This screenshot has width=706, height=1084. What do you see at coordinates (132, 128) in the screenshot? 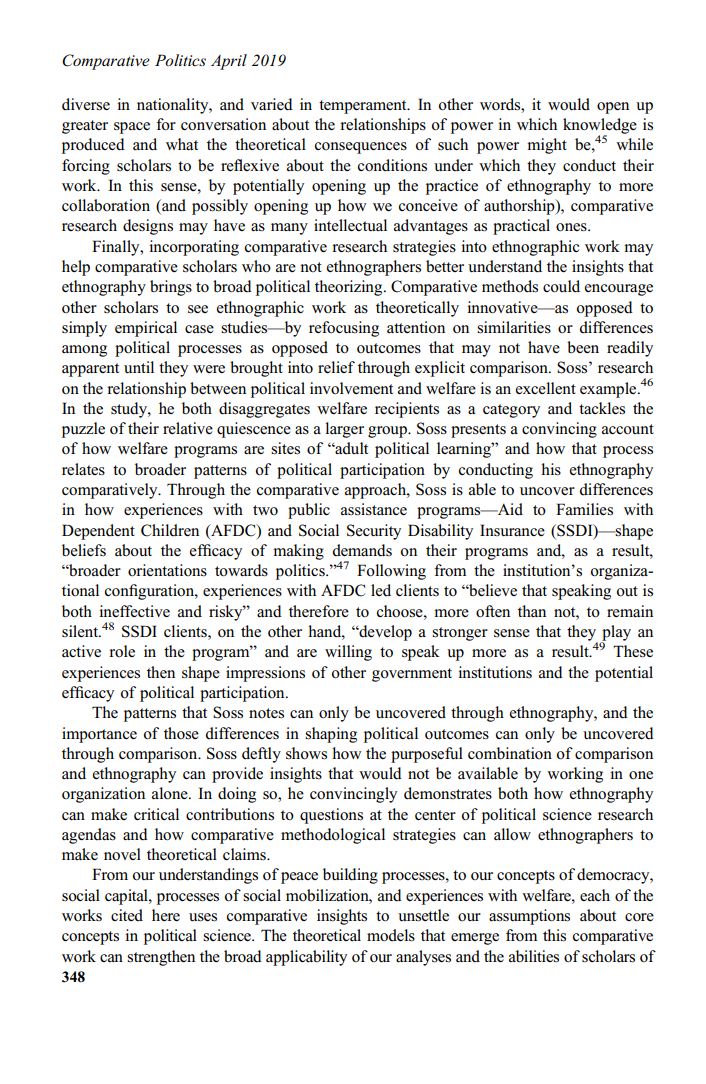
I see `space` at bounding box center [132, 128].
